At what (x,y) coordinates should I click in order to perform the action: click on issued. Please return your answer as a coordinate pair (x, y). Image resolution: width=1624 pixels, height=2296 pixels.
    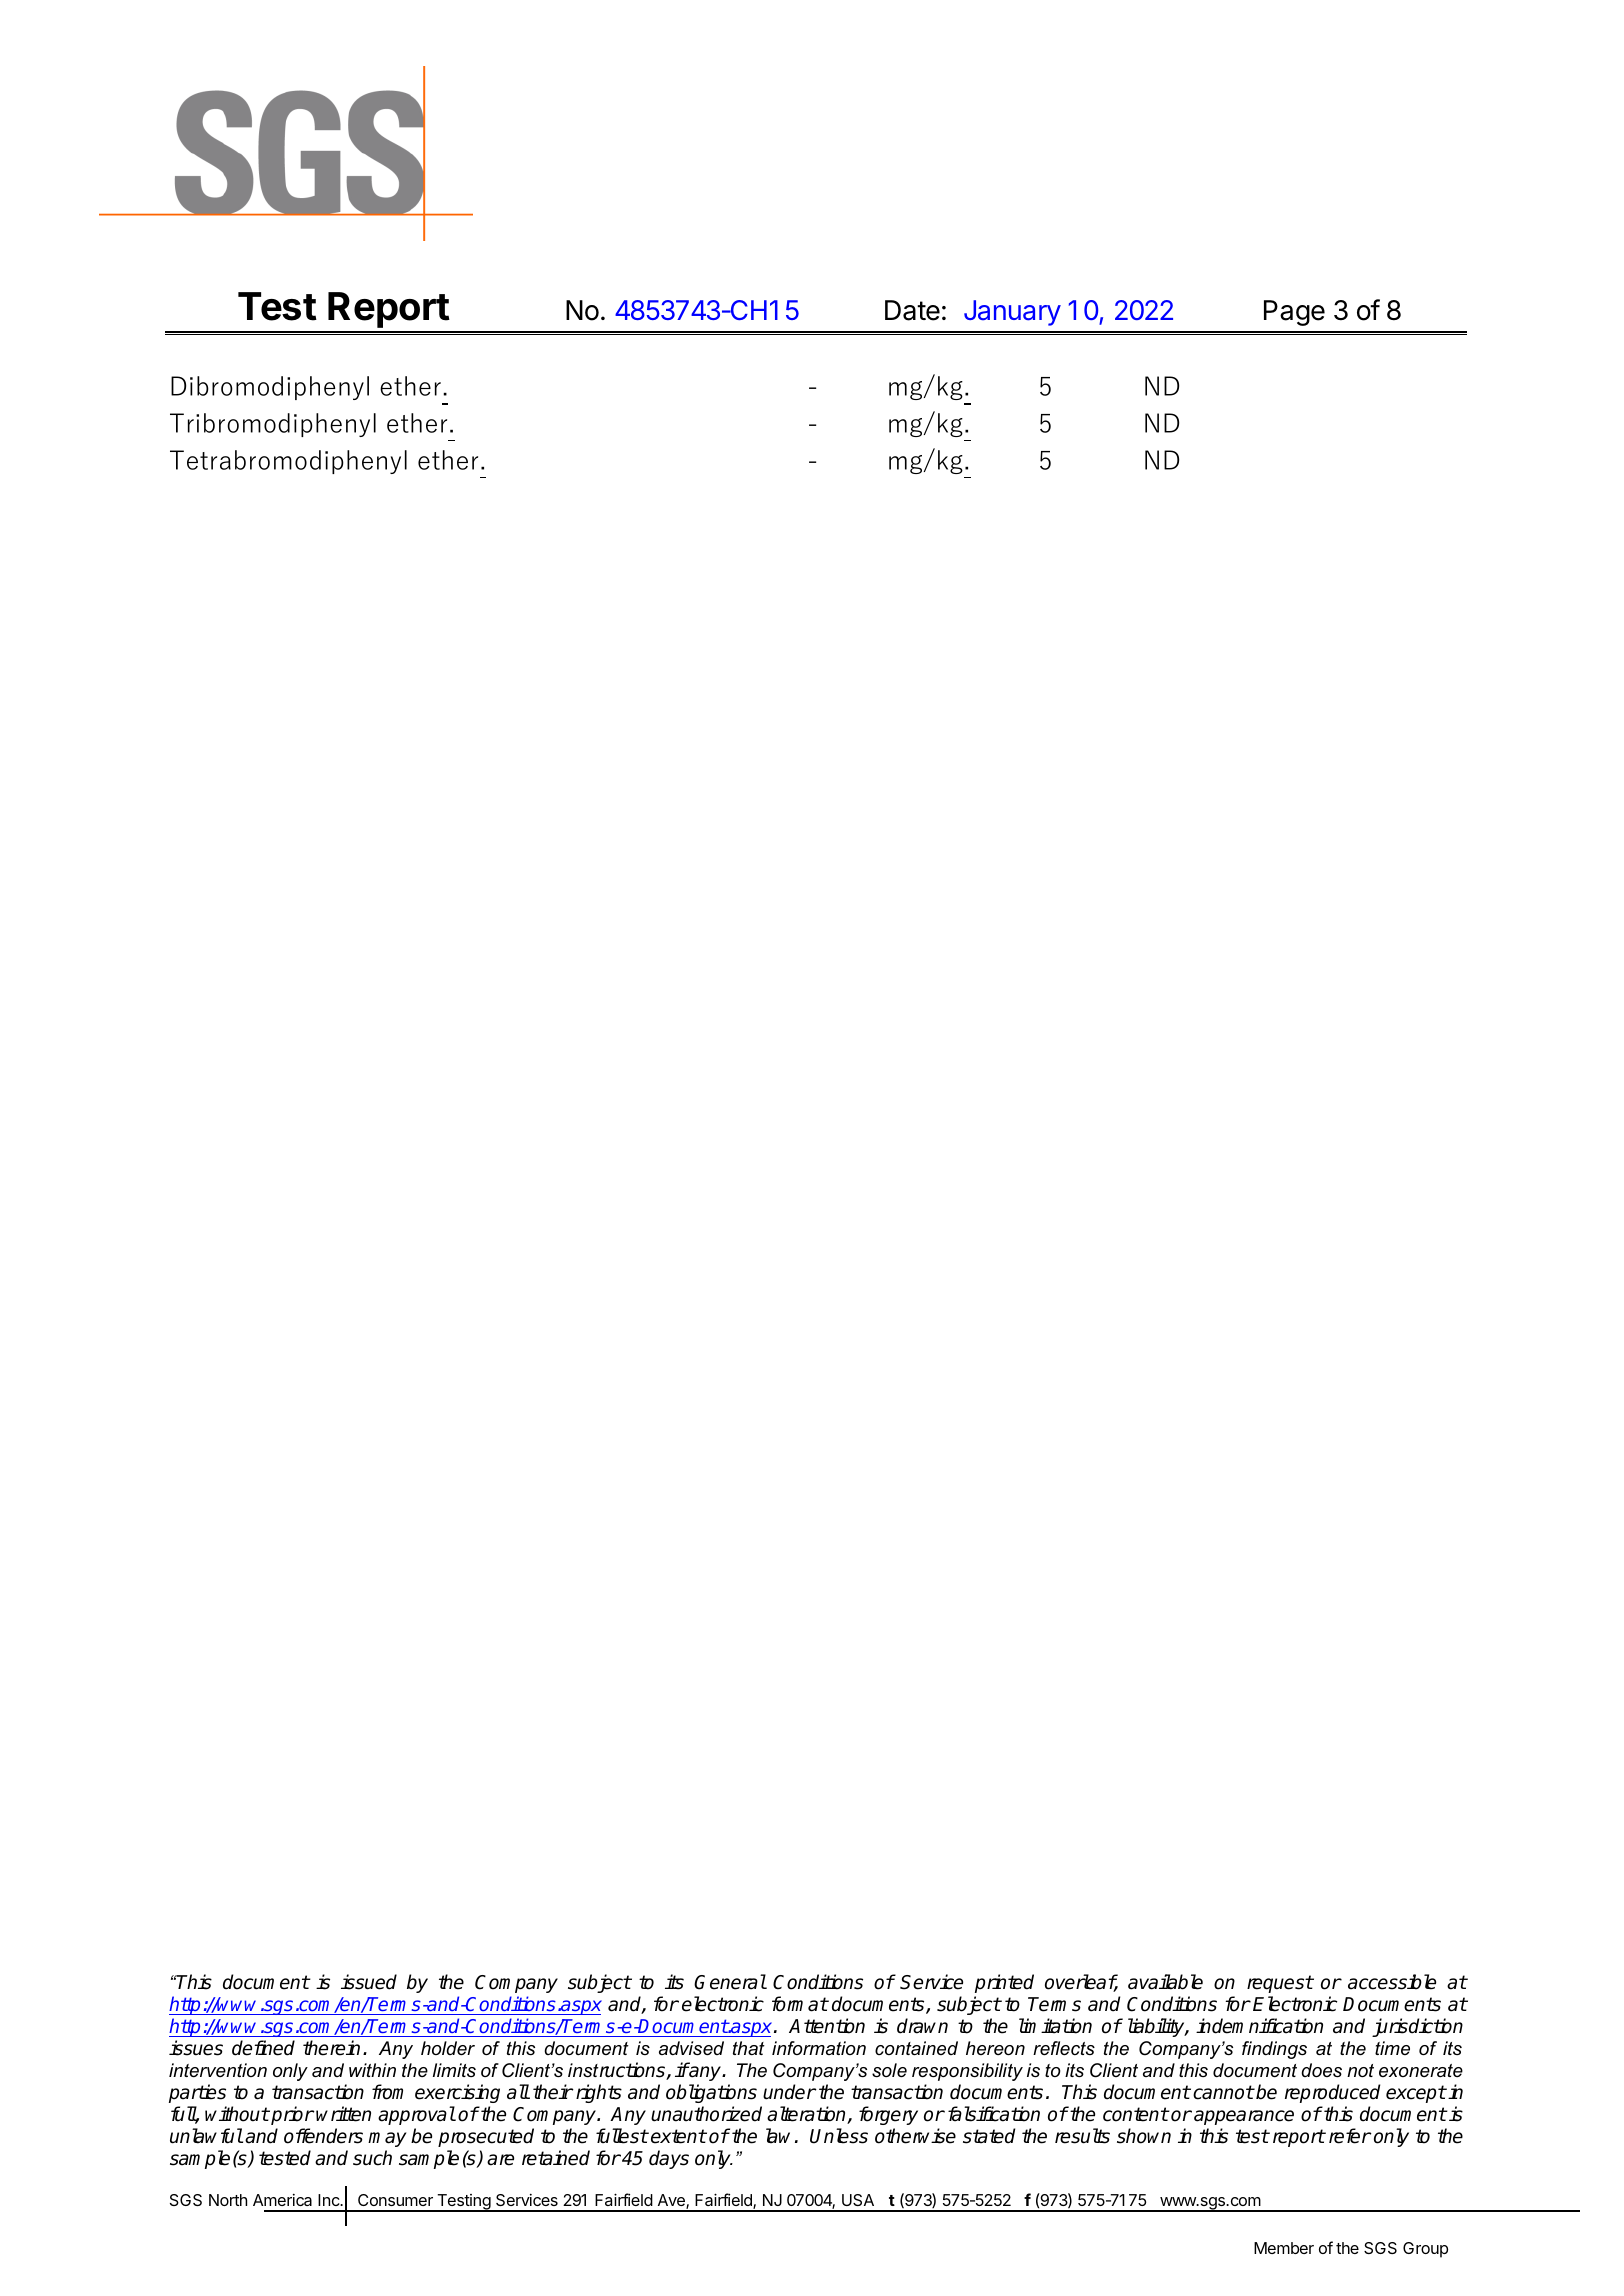
    Looking at the image, I should click on (369, 1982).
